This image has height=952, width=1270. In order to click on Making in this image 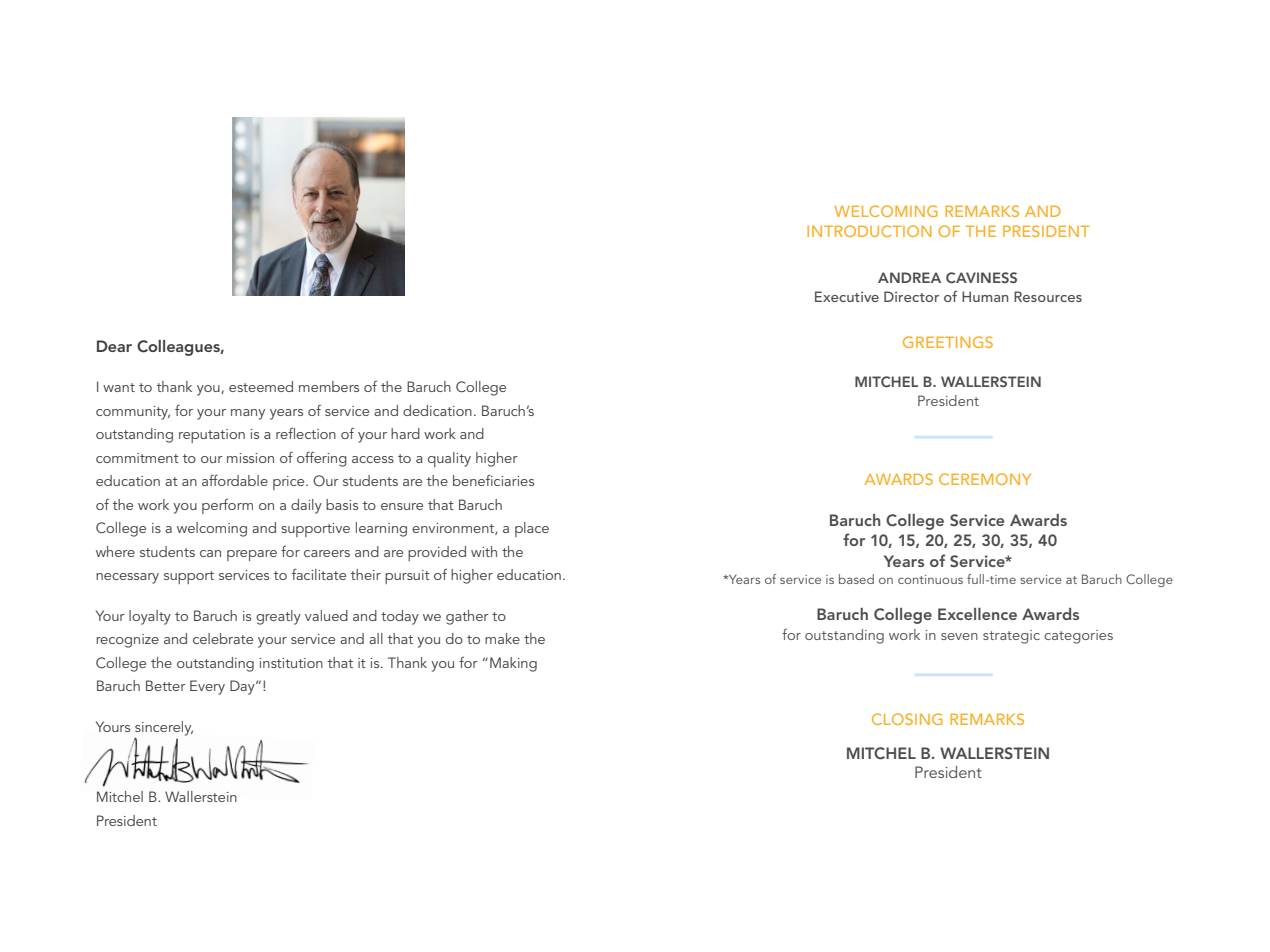, I will do `click(513, 664)`.
